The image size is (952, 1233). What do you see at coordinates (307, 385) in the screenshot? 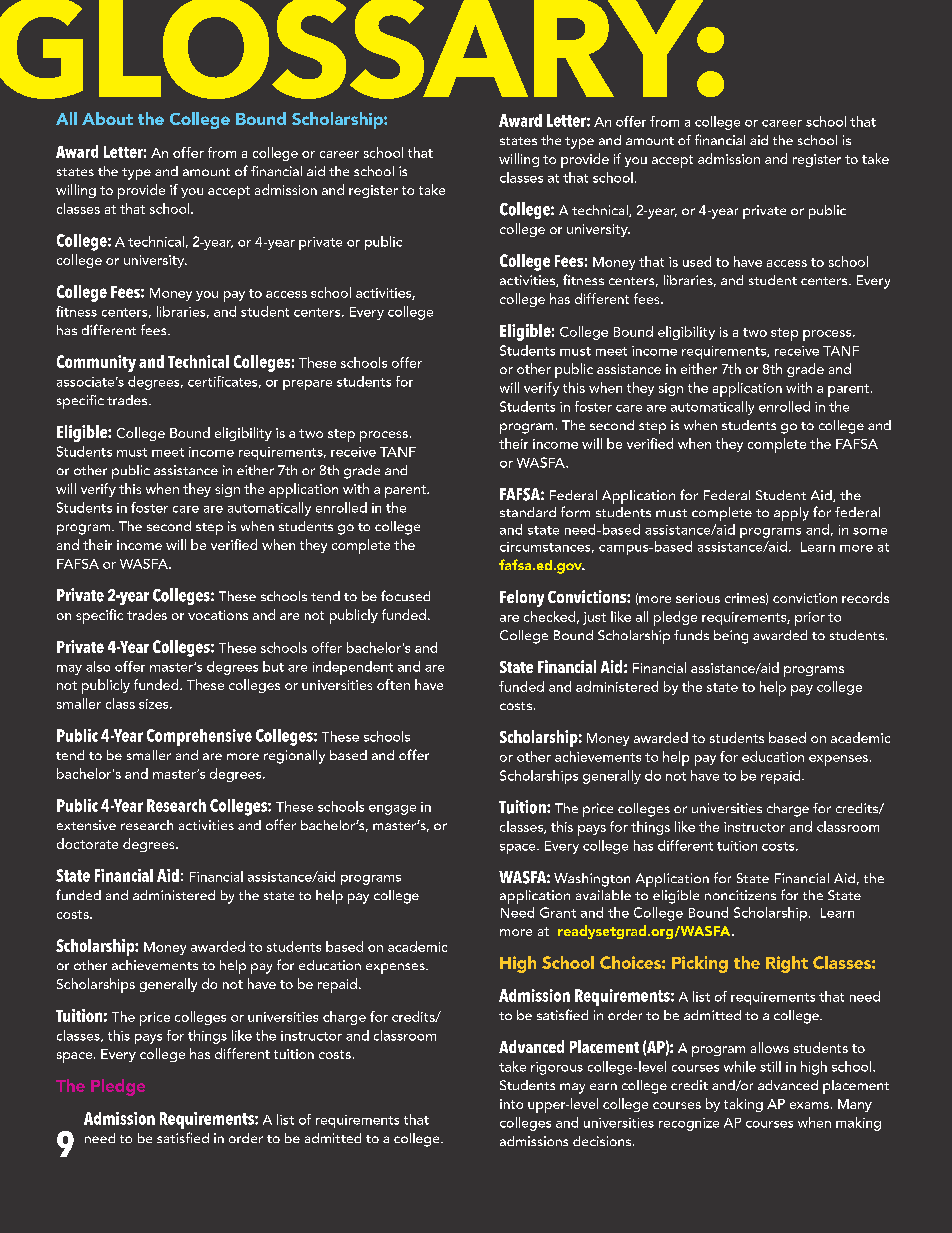
I see `prepare` at bounding box center [307, 385].
